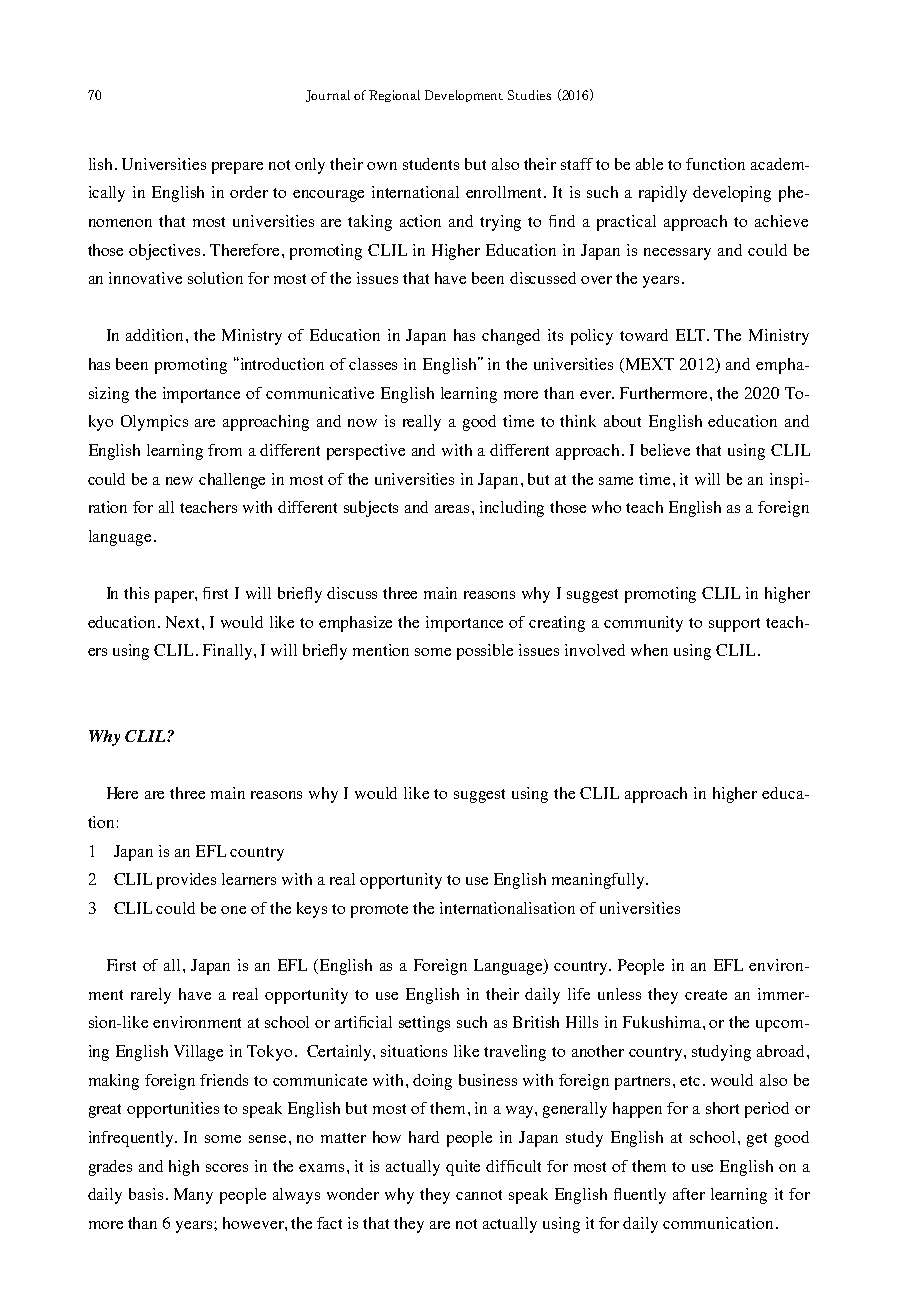  What do you see at coordinates (237, 168) in the screenshot?
I see `prepare` at bounding box center [237, 168].
